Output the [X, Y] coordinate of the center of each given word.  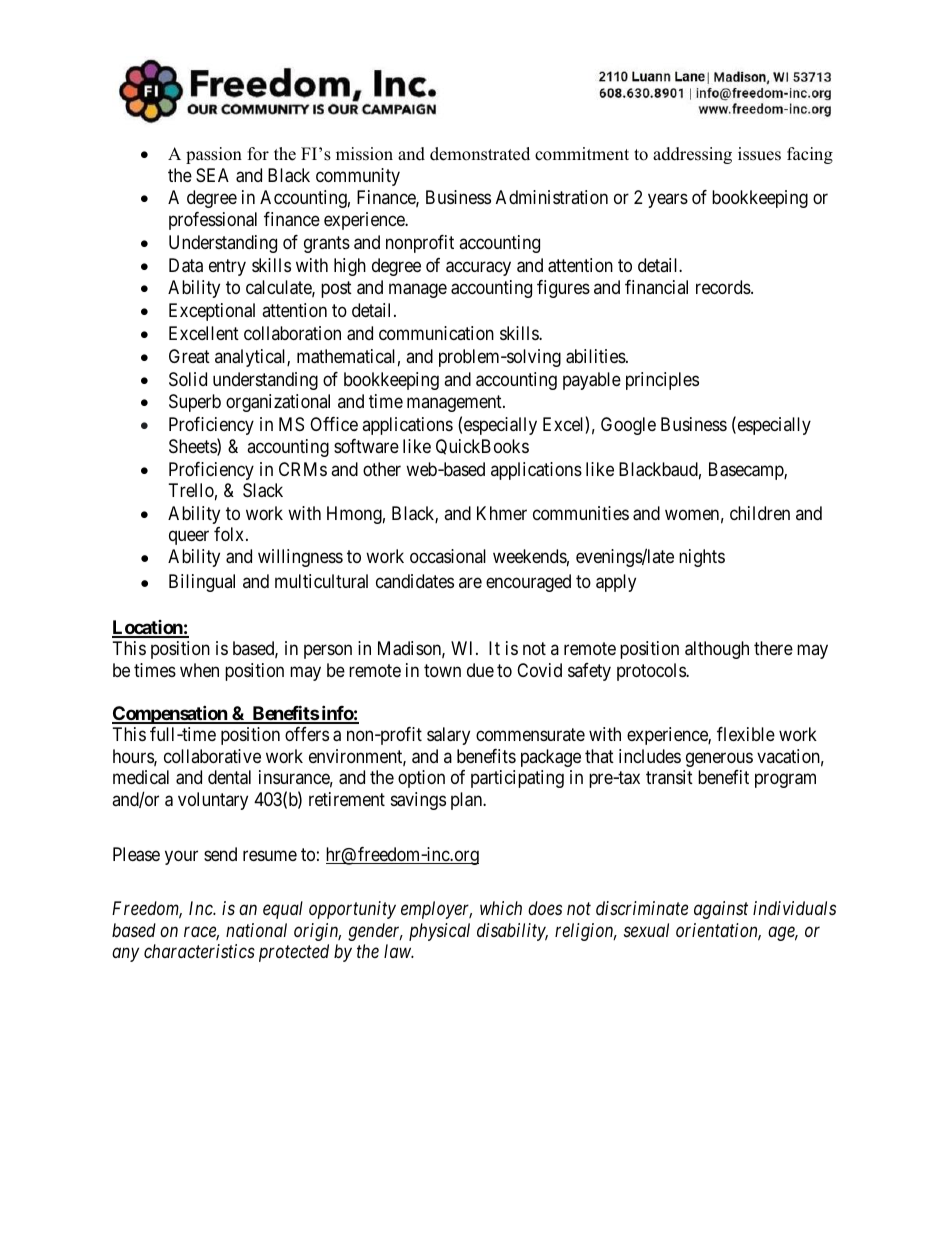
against [721, 910]
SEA [212, 175]
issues [759, 154]
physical [439, 932]
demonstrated [480, 154]
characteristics [199, 951]
